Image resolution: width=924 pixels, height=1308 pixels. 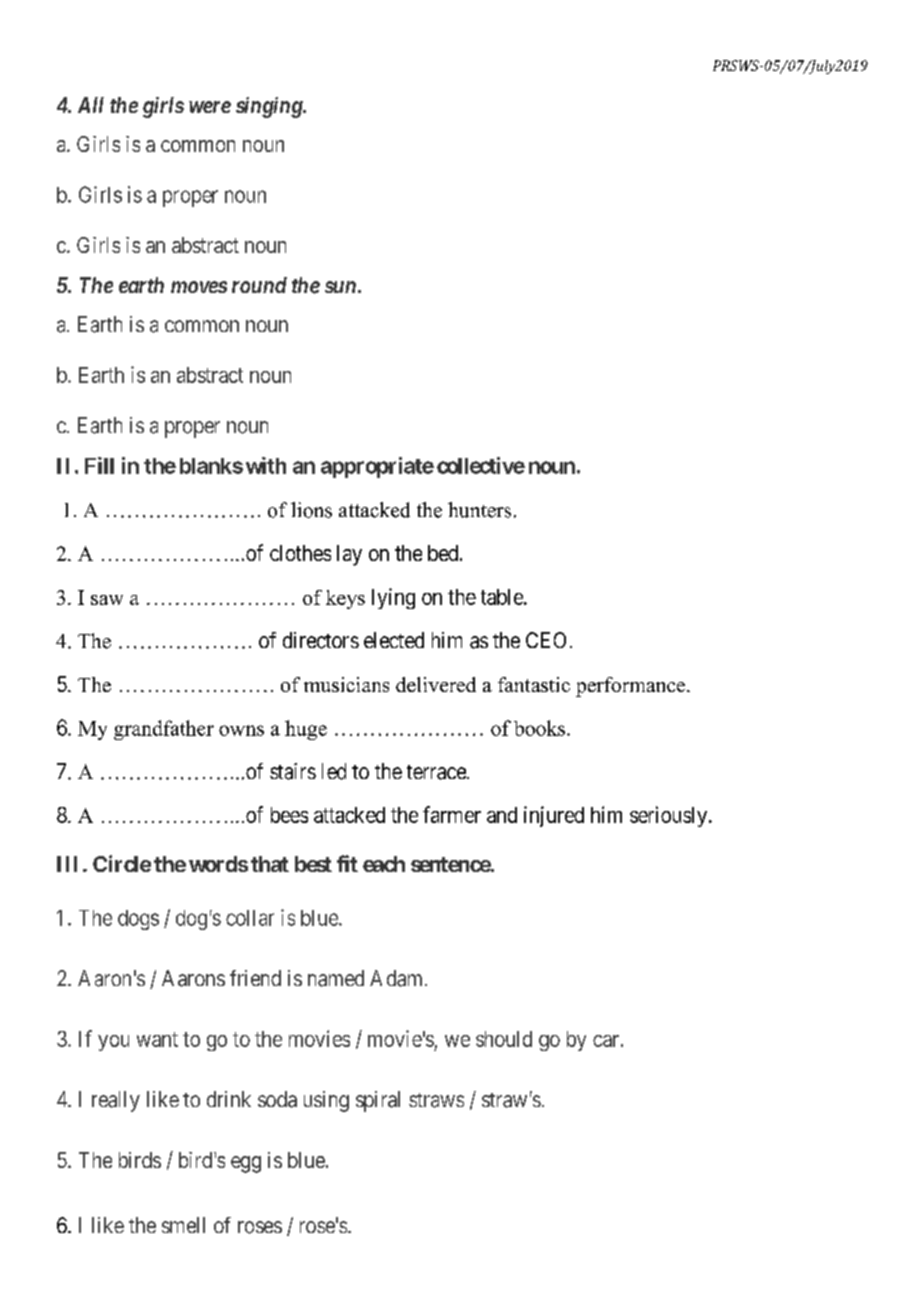 I want to click on spiral, so click(x=378, y=1101).
